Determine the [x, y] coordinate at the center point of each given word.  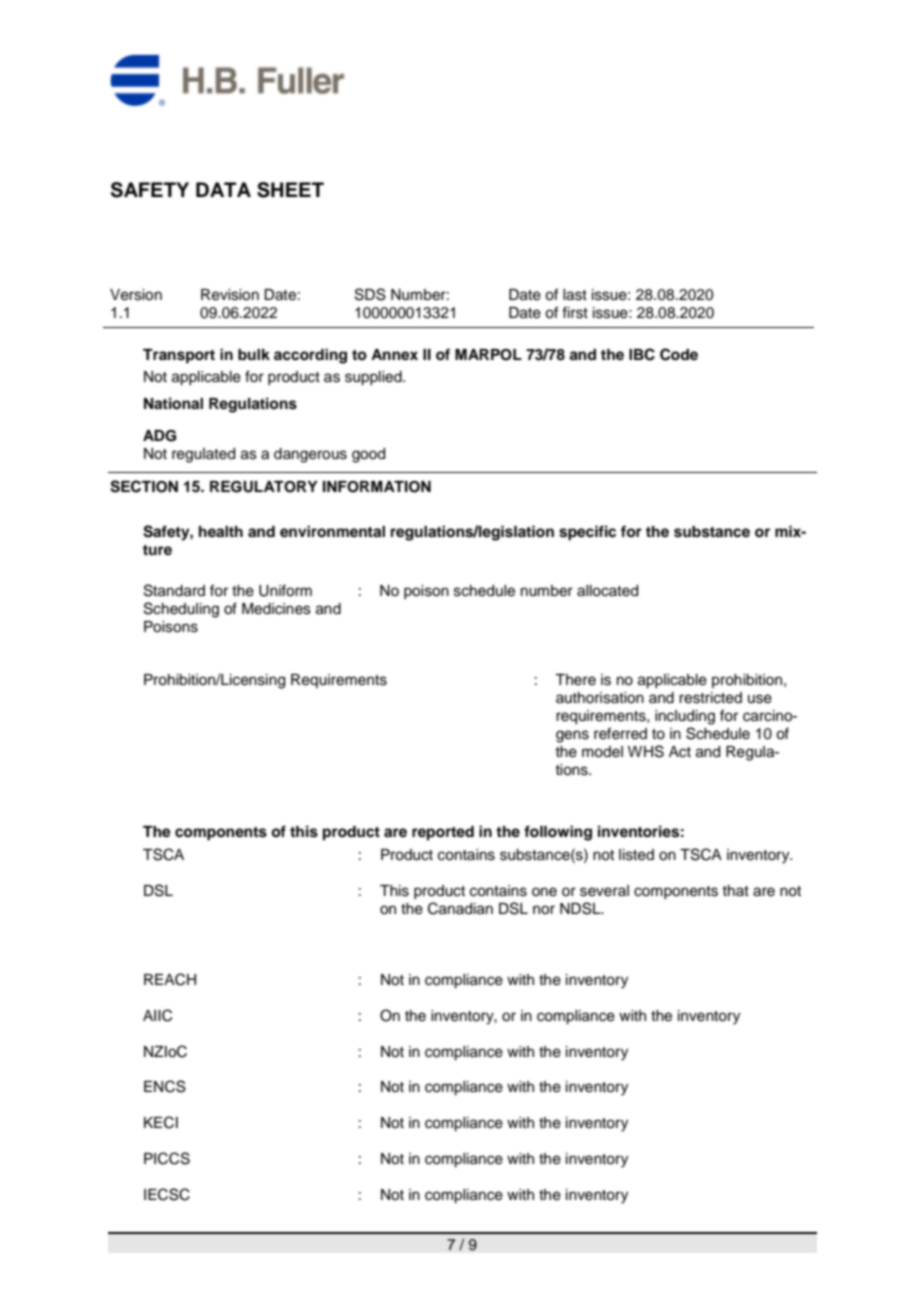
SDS [370, 294]
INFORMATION [377, 487]
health [221, 531]
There [575, 680]
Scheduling [181, 610]
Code [679, 354]
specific [587, 533]
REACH [170, 979]
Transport [179, 356]
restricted [710, 698]
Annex [394, 355]
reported [443, 833]
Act [680, 752]
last [575, 295]
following [558, 833]
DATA [223, 189]
